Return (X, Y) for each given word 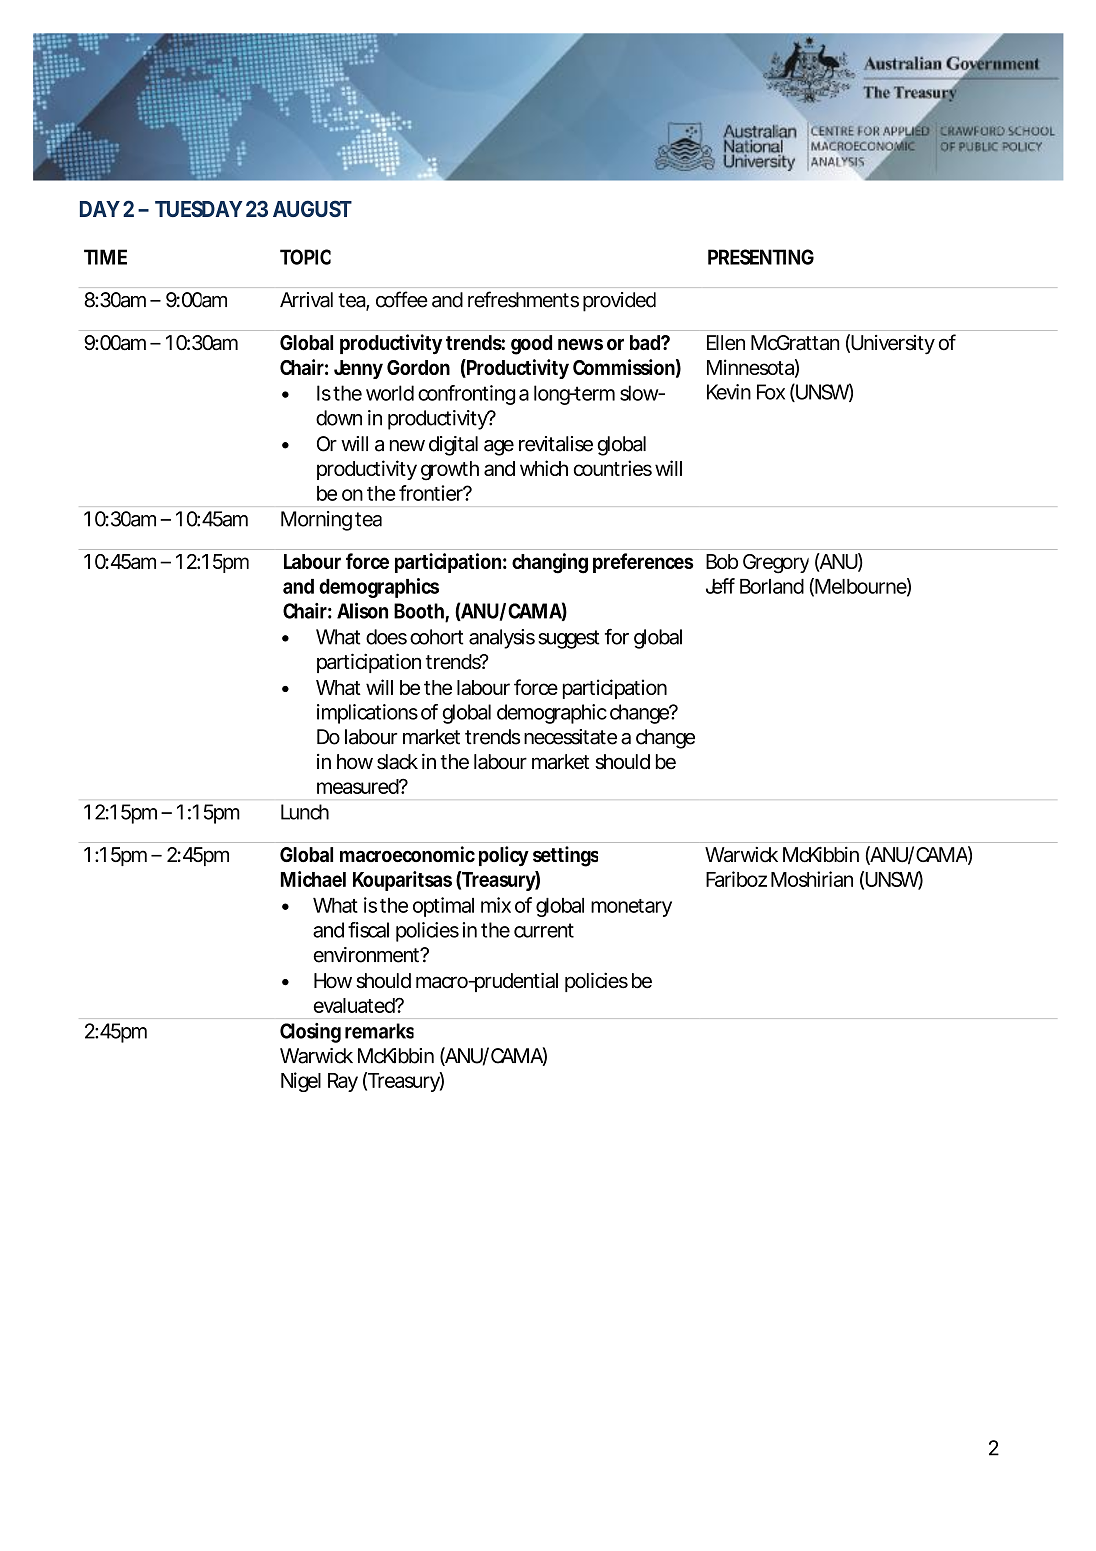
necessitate (570, 737)
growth (450, 471)
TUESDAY (198, 208)
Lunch (305, 812)
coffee (402, 299)
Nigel (301, 1082)
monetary (631, 908)
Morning (316, 521)
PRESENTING (761, 257)
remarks (379, 1031)
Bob (722, 561)
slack (397, 762)
